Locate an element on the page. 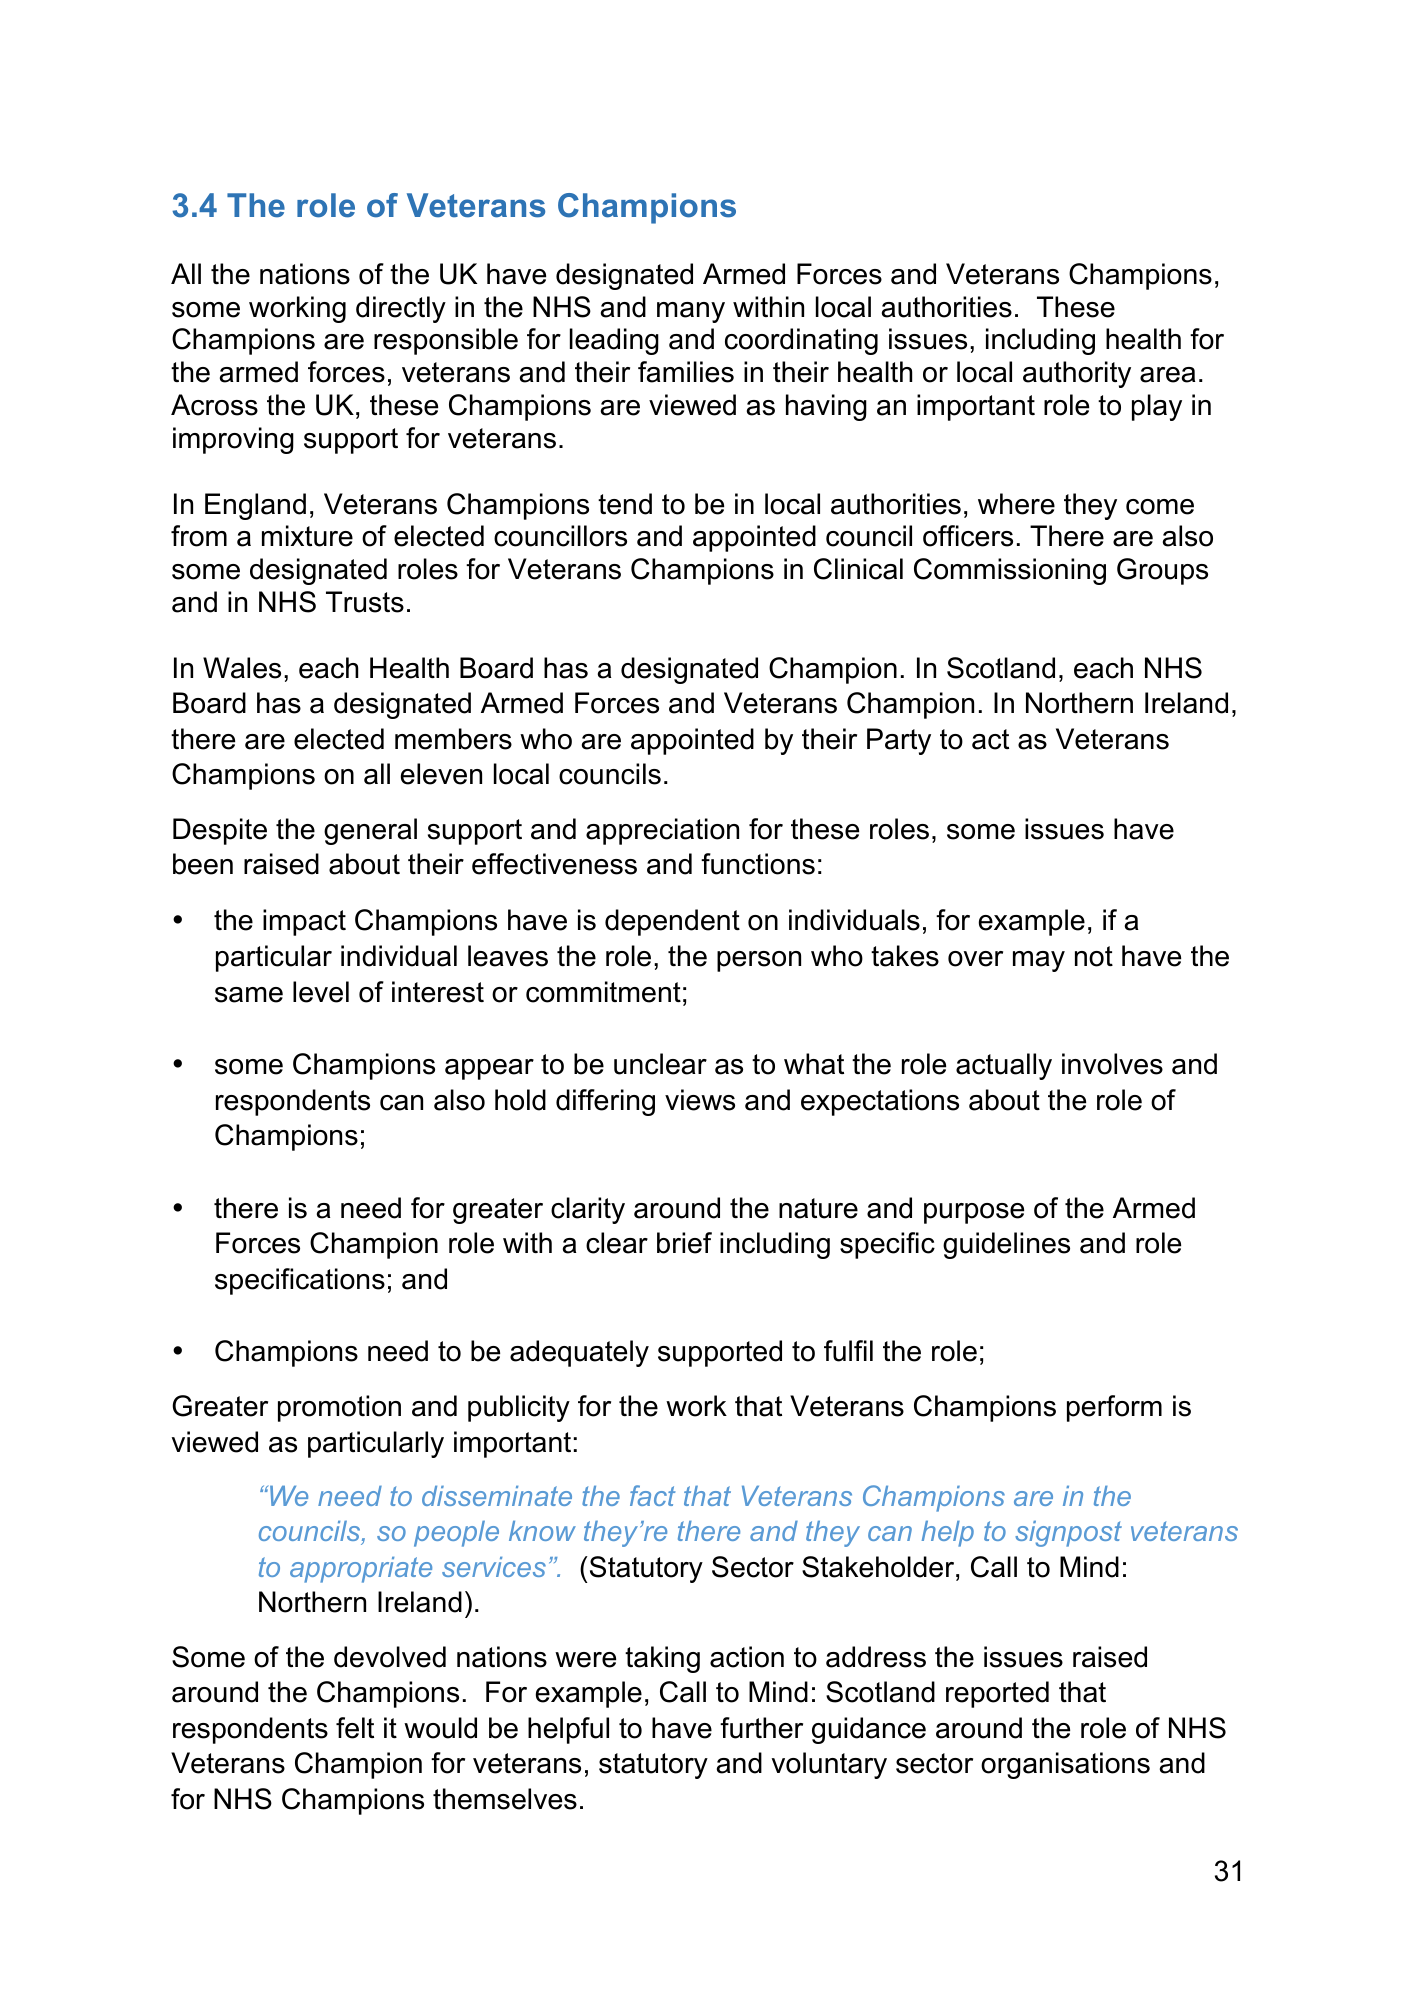 The height and width of the image is (2004, 1416). general is located at coordinates (370, 831).
